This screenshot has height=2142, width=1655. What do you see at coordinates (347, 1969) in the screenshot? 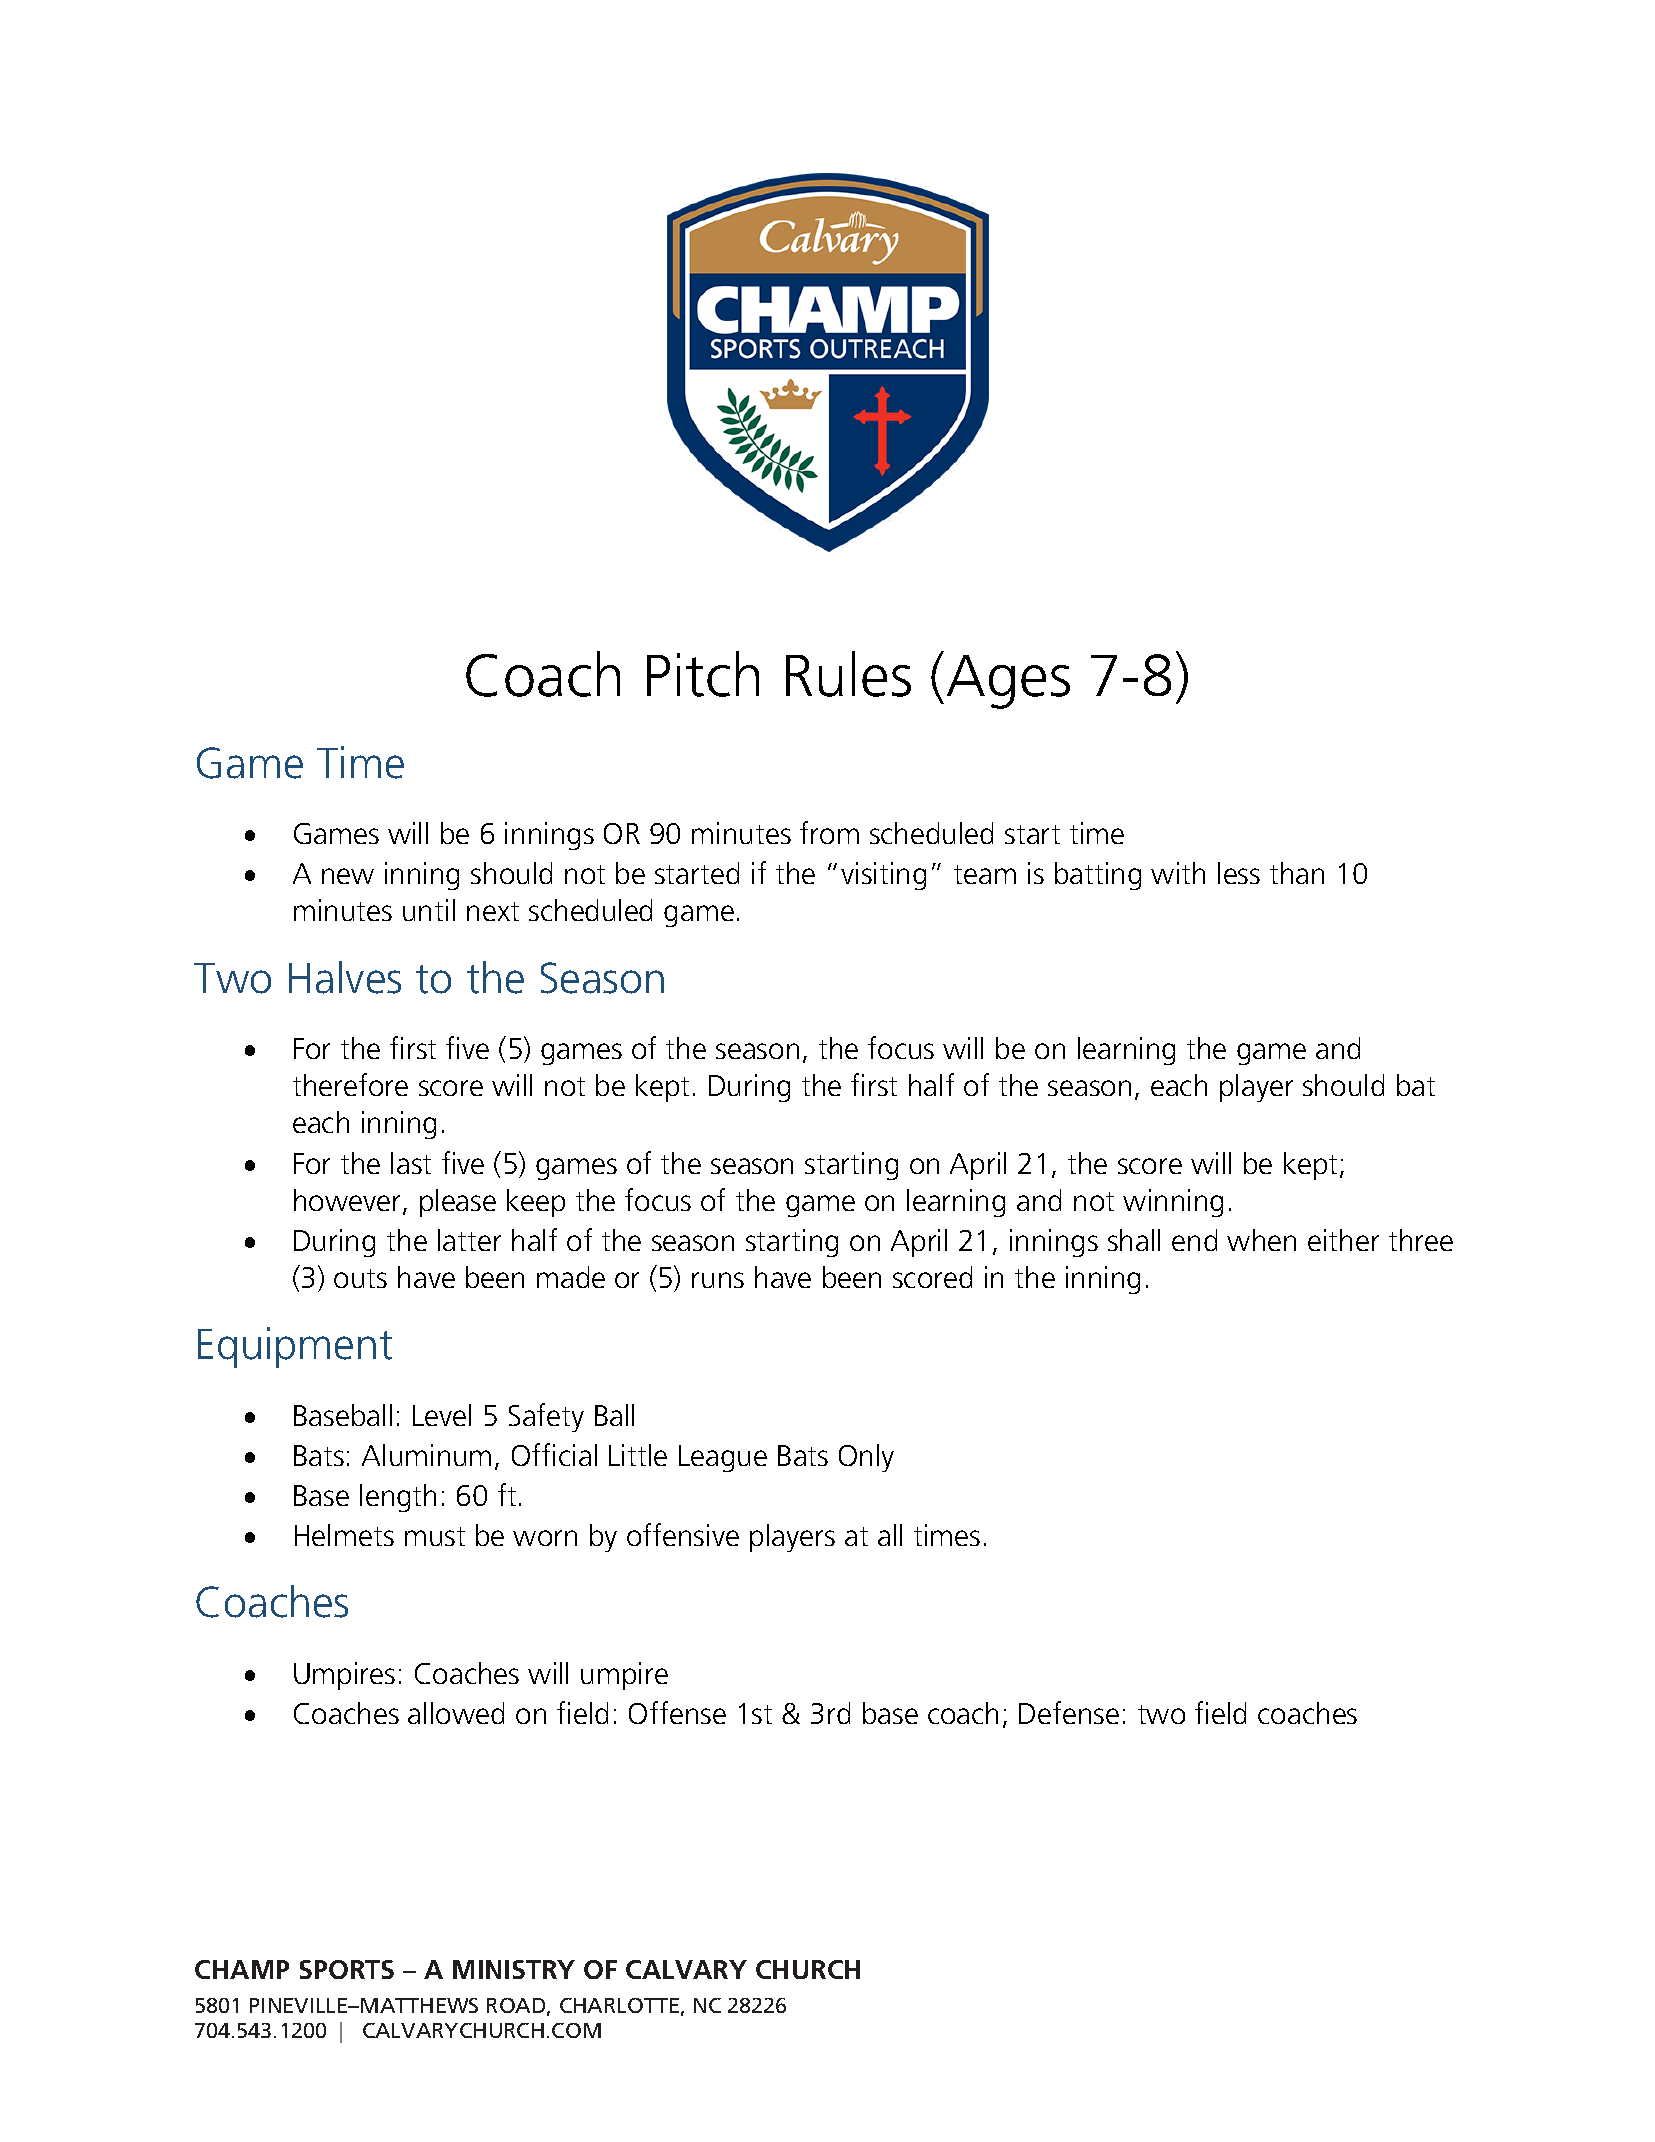
I see `SPORTS` at bounding box center [347, 1969].
